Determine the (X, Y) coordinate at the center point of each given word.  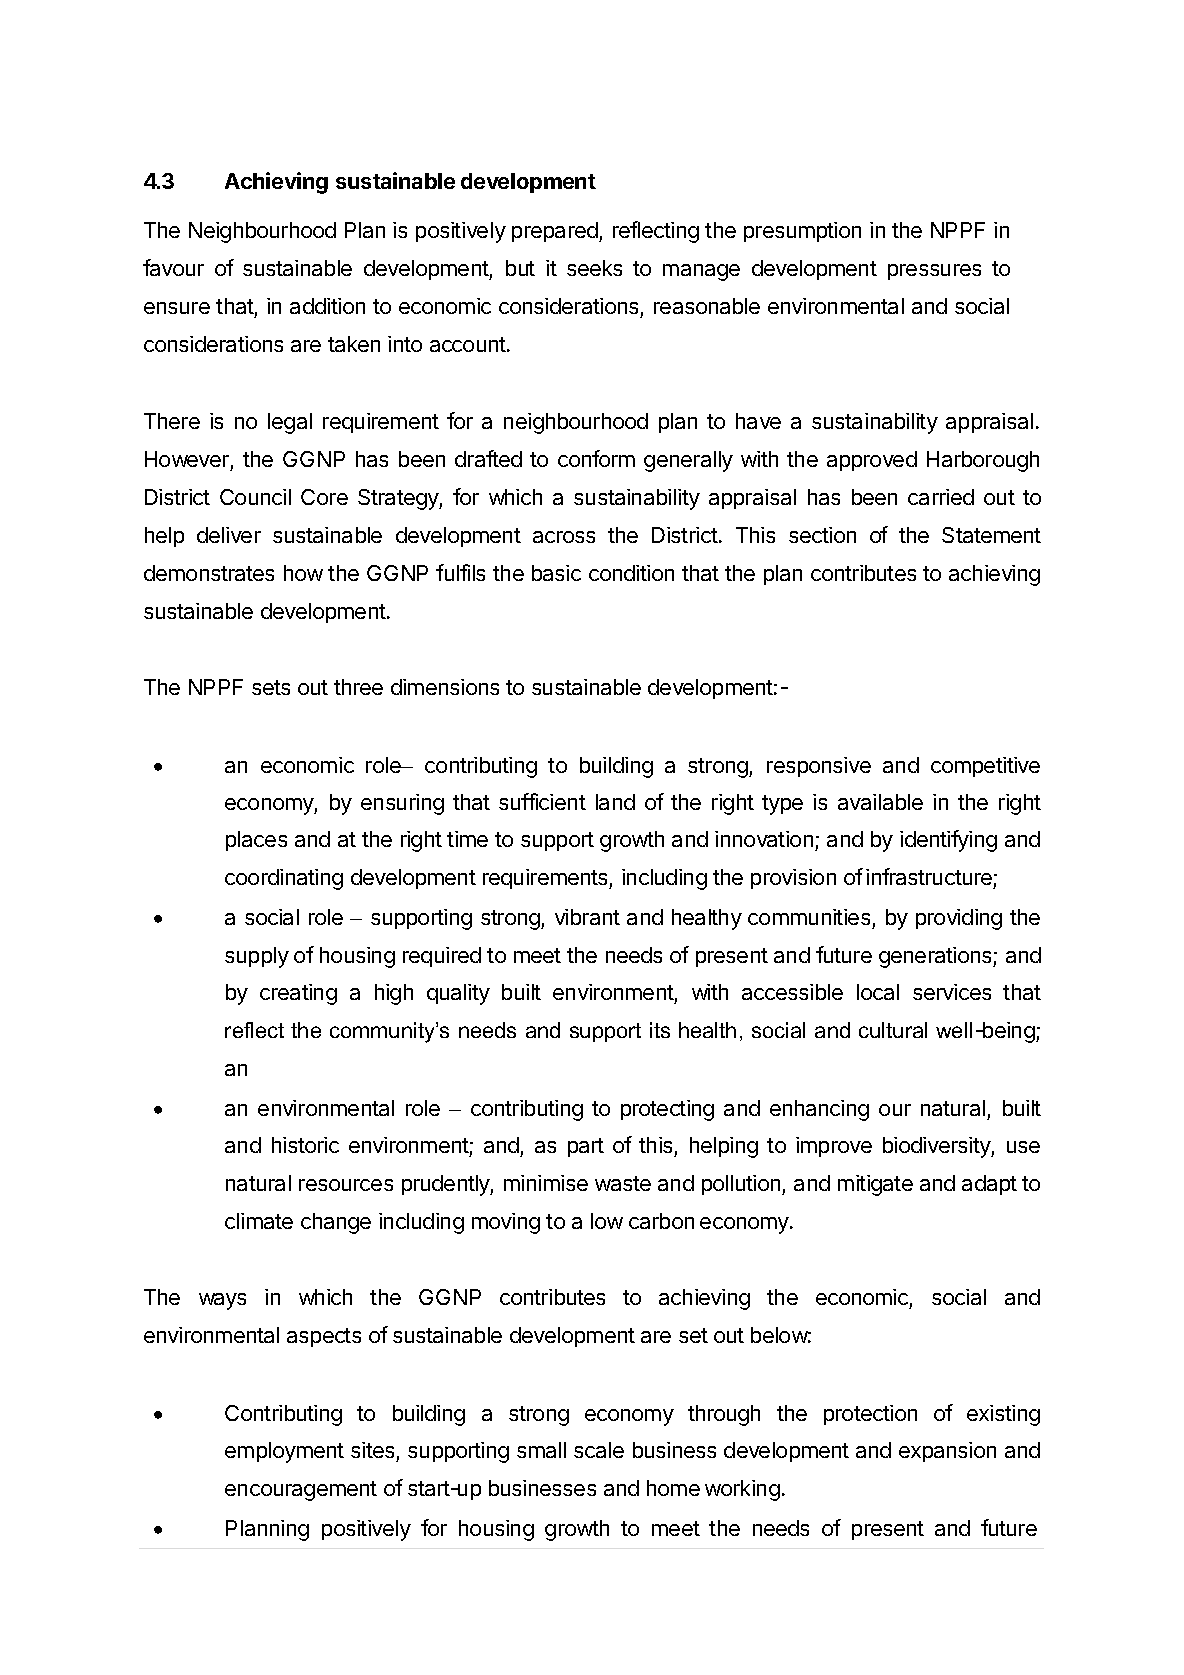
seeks (594, 268)
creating (298, 994)
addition (327, 306)
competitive (985, 767)
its (660, 1030)
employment (284, 1452)
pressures (934, 272)
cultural (893, 1030)
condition (631, 573)
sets (271, 687)
